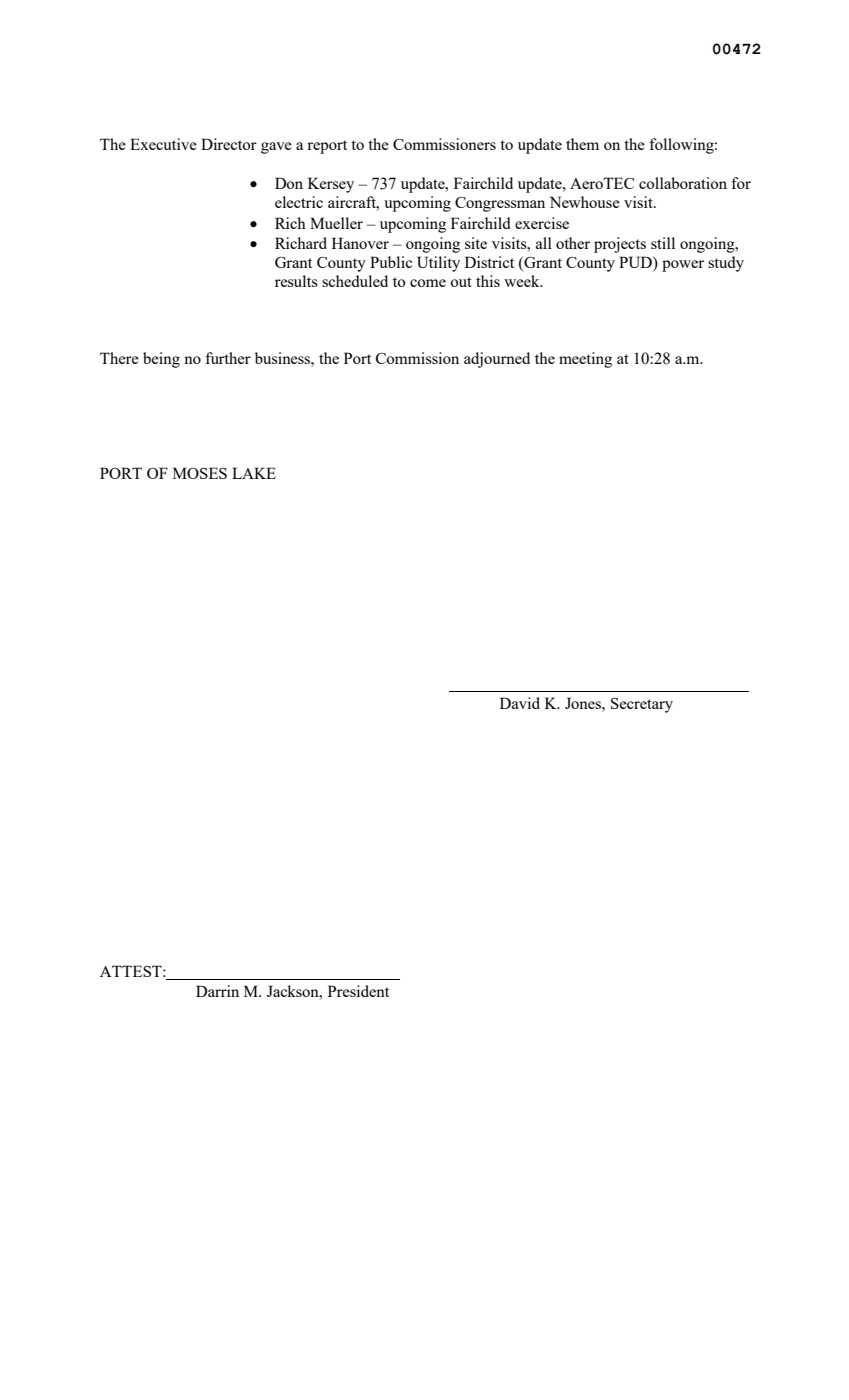 The height and width of the screenshot is (1400, 849). I want to click on MOSES, so click(200, 473).
